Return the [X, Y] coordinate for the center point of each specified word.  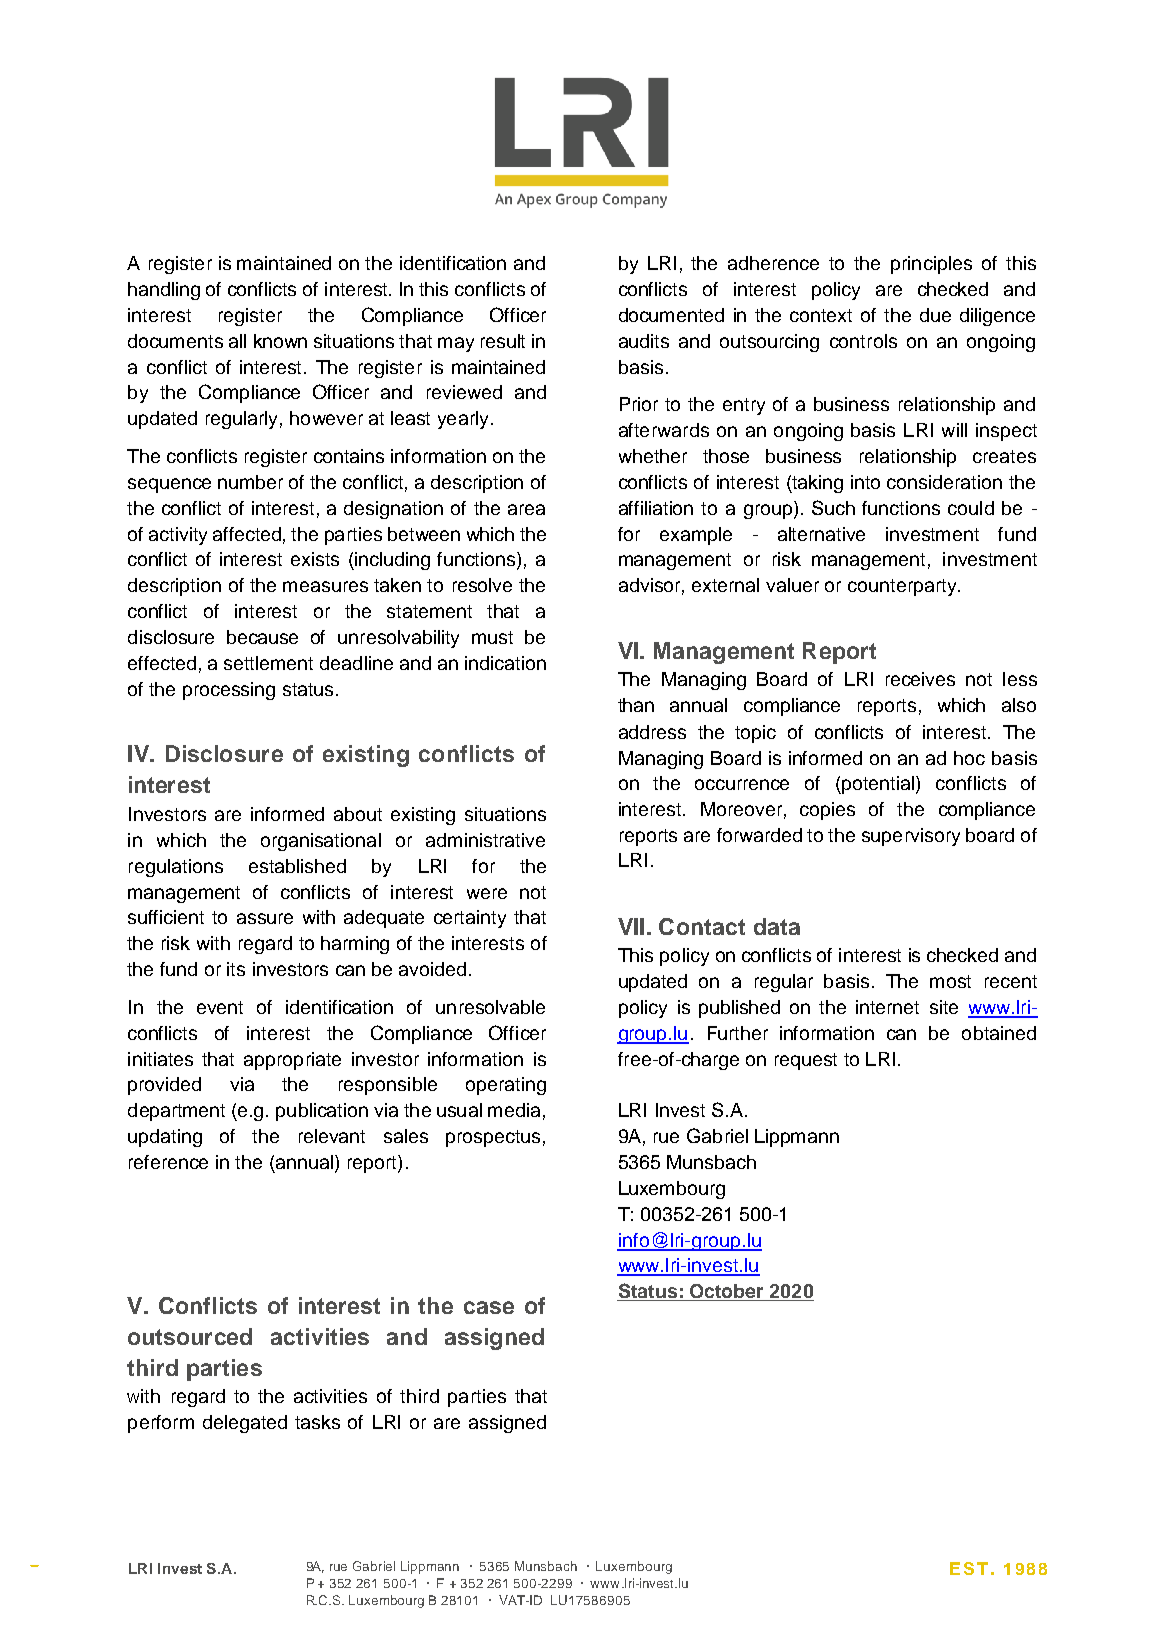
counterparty [903, 587]
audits [644, 341]
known [280, 341]
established [297, 866]
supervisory [911, 837]
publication [322, 1112]
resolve [482, 585]
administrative [485, 840]
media [514, 1110]
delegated [245, 1424]
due [935, 315]
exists [315, 559]
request [806, 1061]
